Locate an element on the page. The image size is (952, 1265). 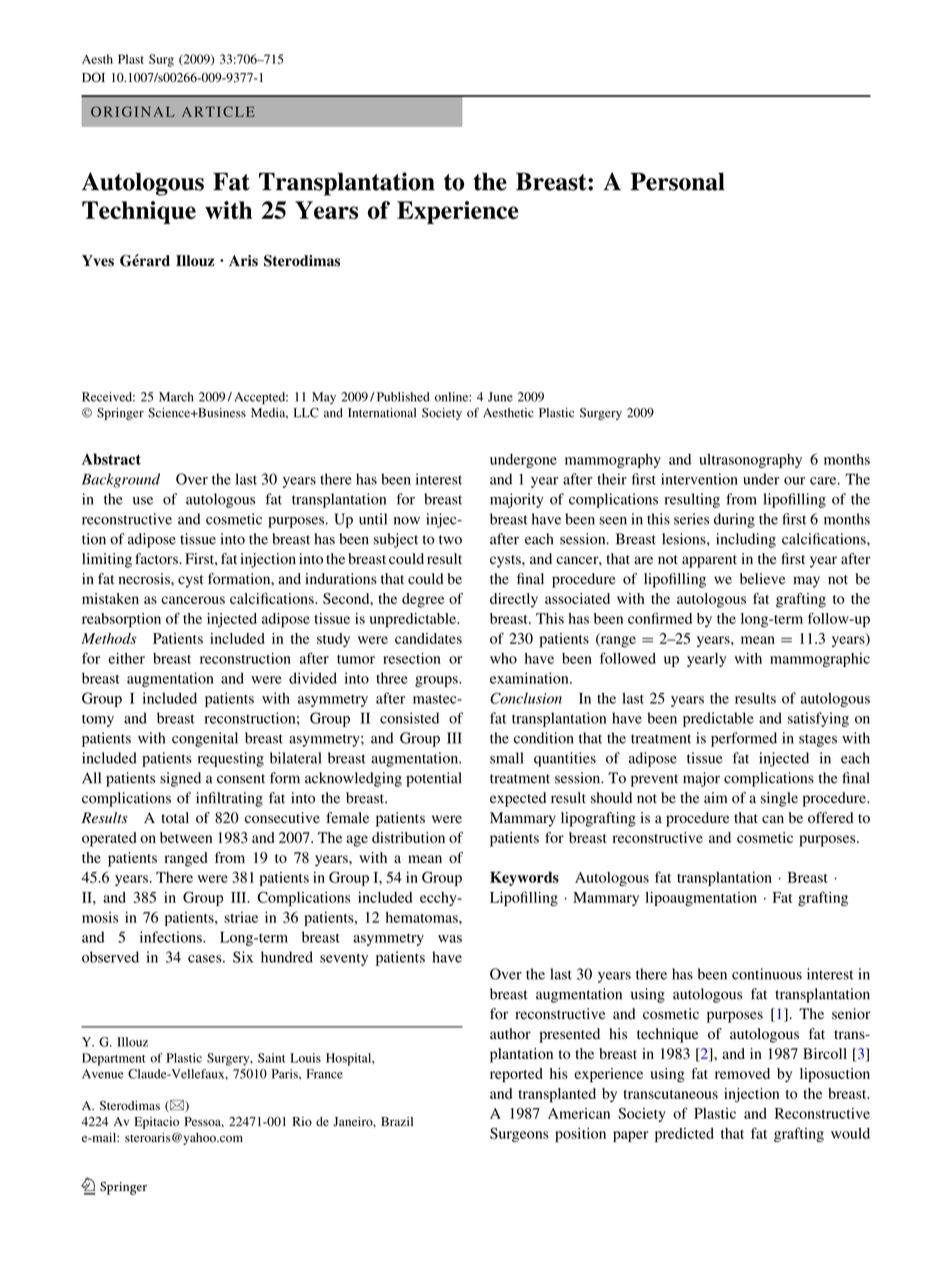
necrosis is located at coordinates (145, 579).
